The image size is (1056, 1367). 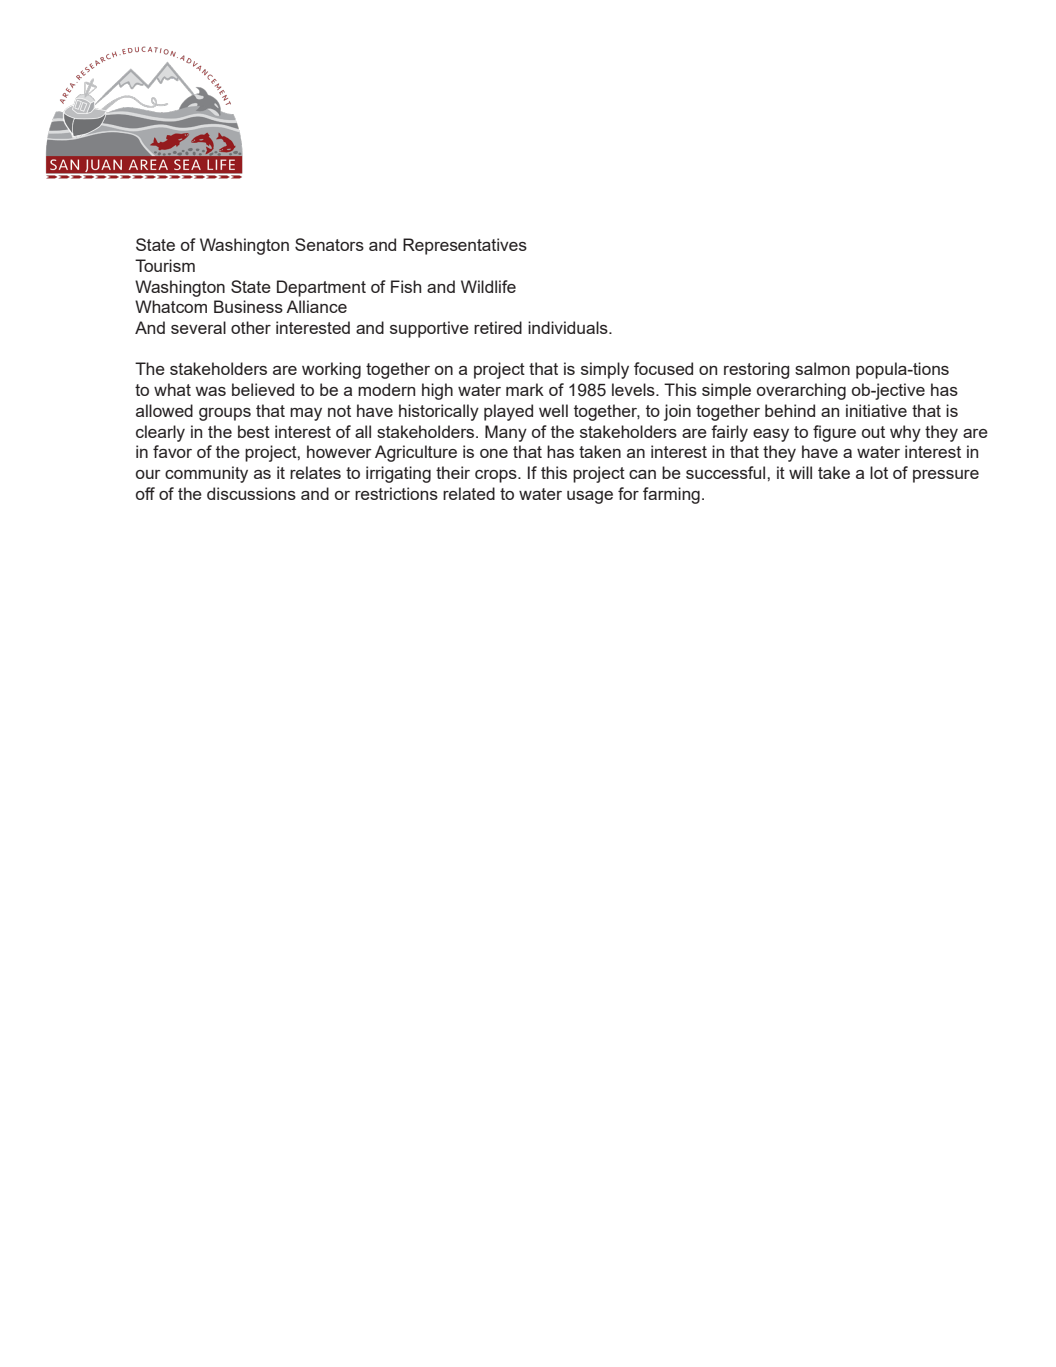 What do you see at coordinates (757, 370) in the screenshot?
I see `restoring` at bounding box center [757, 370].
